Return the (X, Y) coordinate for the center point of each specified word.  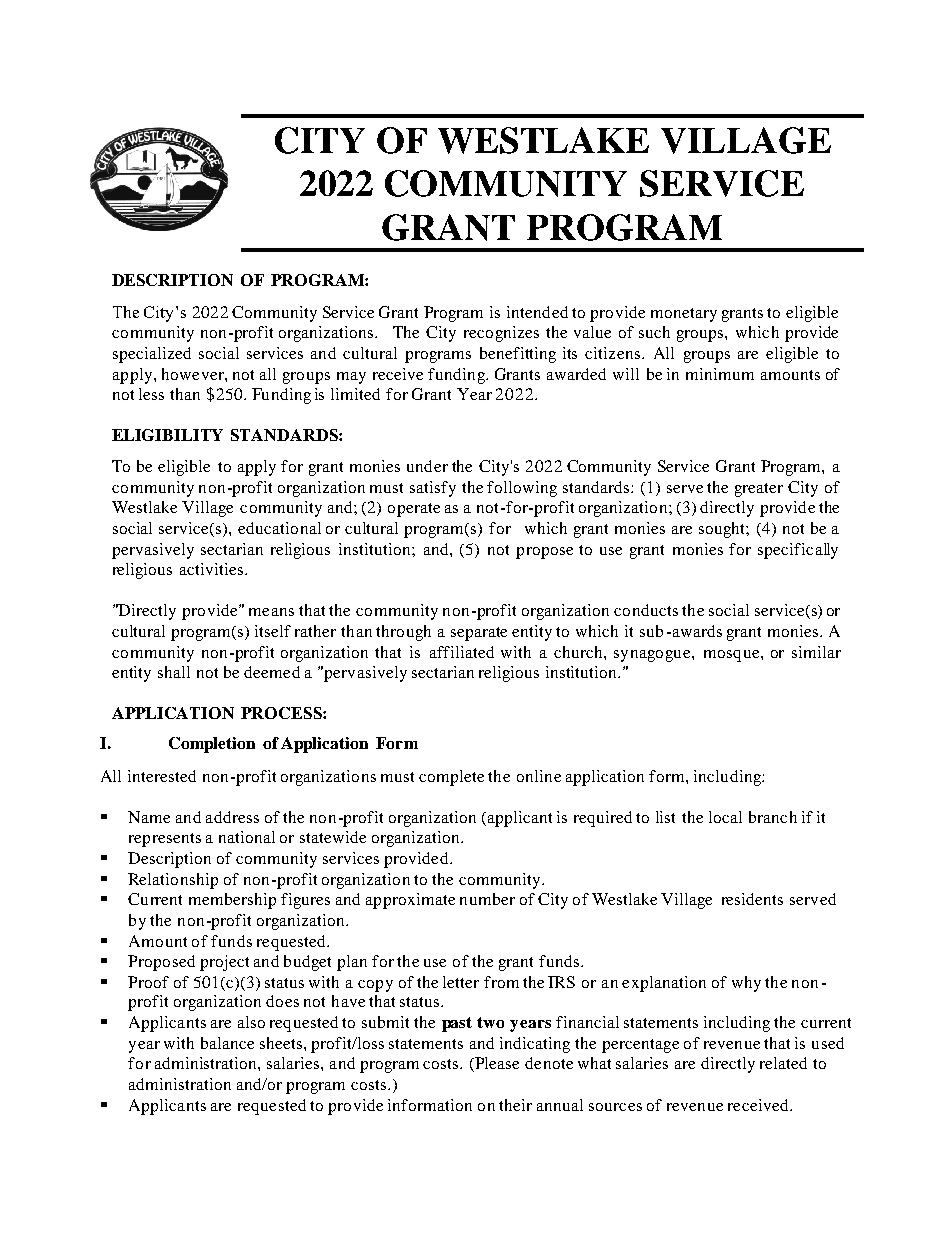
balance (227, 1043)
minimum (720, 374)
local (725, 817)
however (194, 374)
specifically (798, 551)
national (247, 837)
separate (479, 634)
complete (451, 778)
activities (211, 569)
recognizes (501, 334)
